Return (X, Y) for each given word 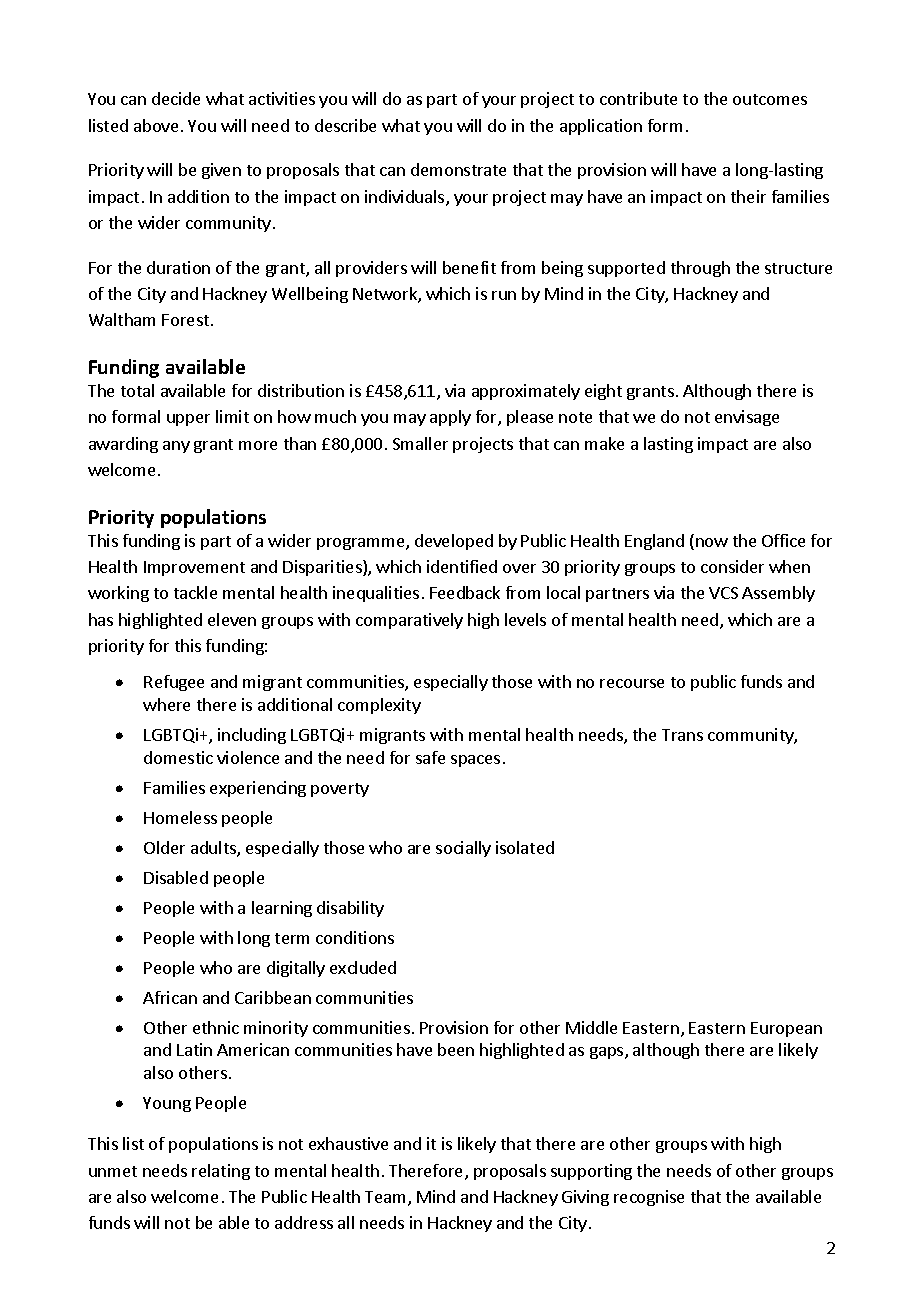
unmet (113, 1171)
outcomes (770, 99)
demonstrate (458, 169)
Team (387, 1198)
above (156, 125)
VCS (723, 593)
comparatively (409, 621)
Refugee (174, 683)
